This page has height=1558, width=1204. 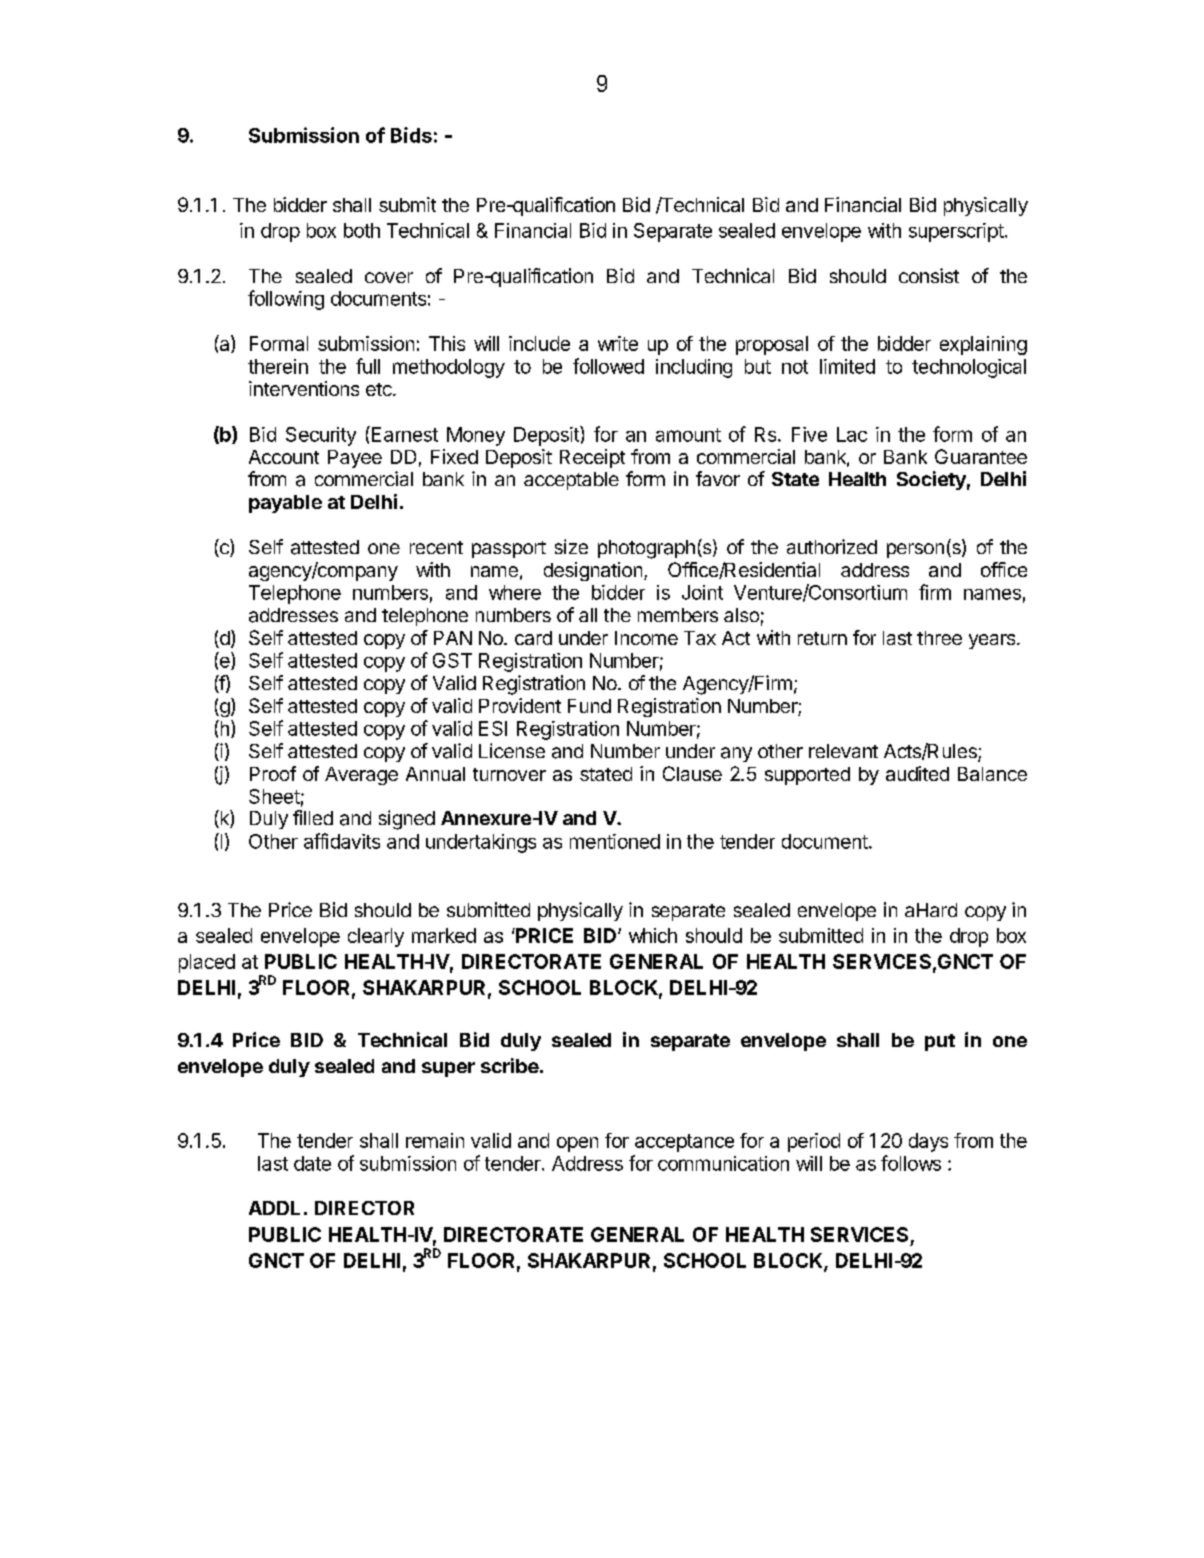 I want to click on Income, so click(x=646, y=638).
